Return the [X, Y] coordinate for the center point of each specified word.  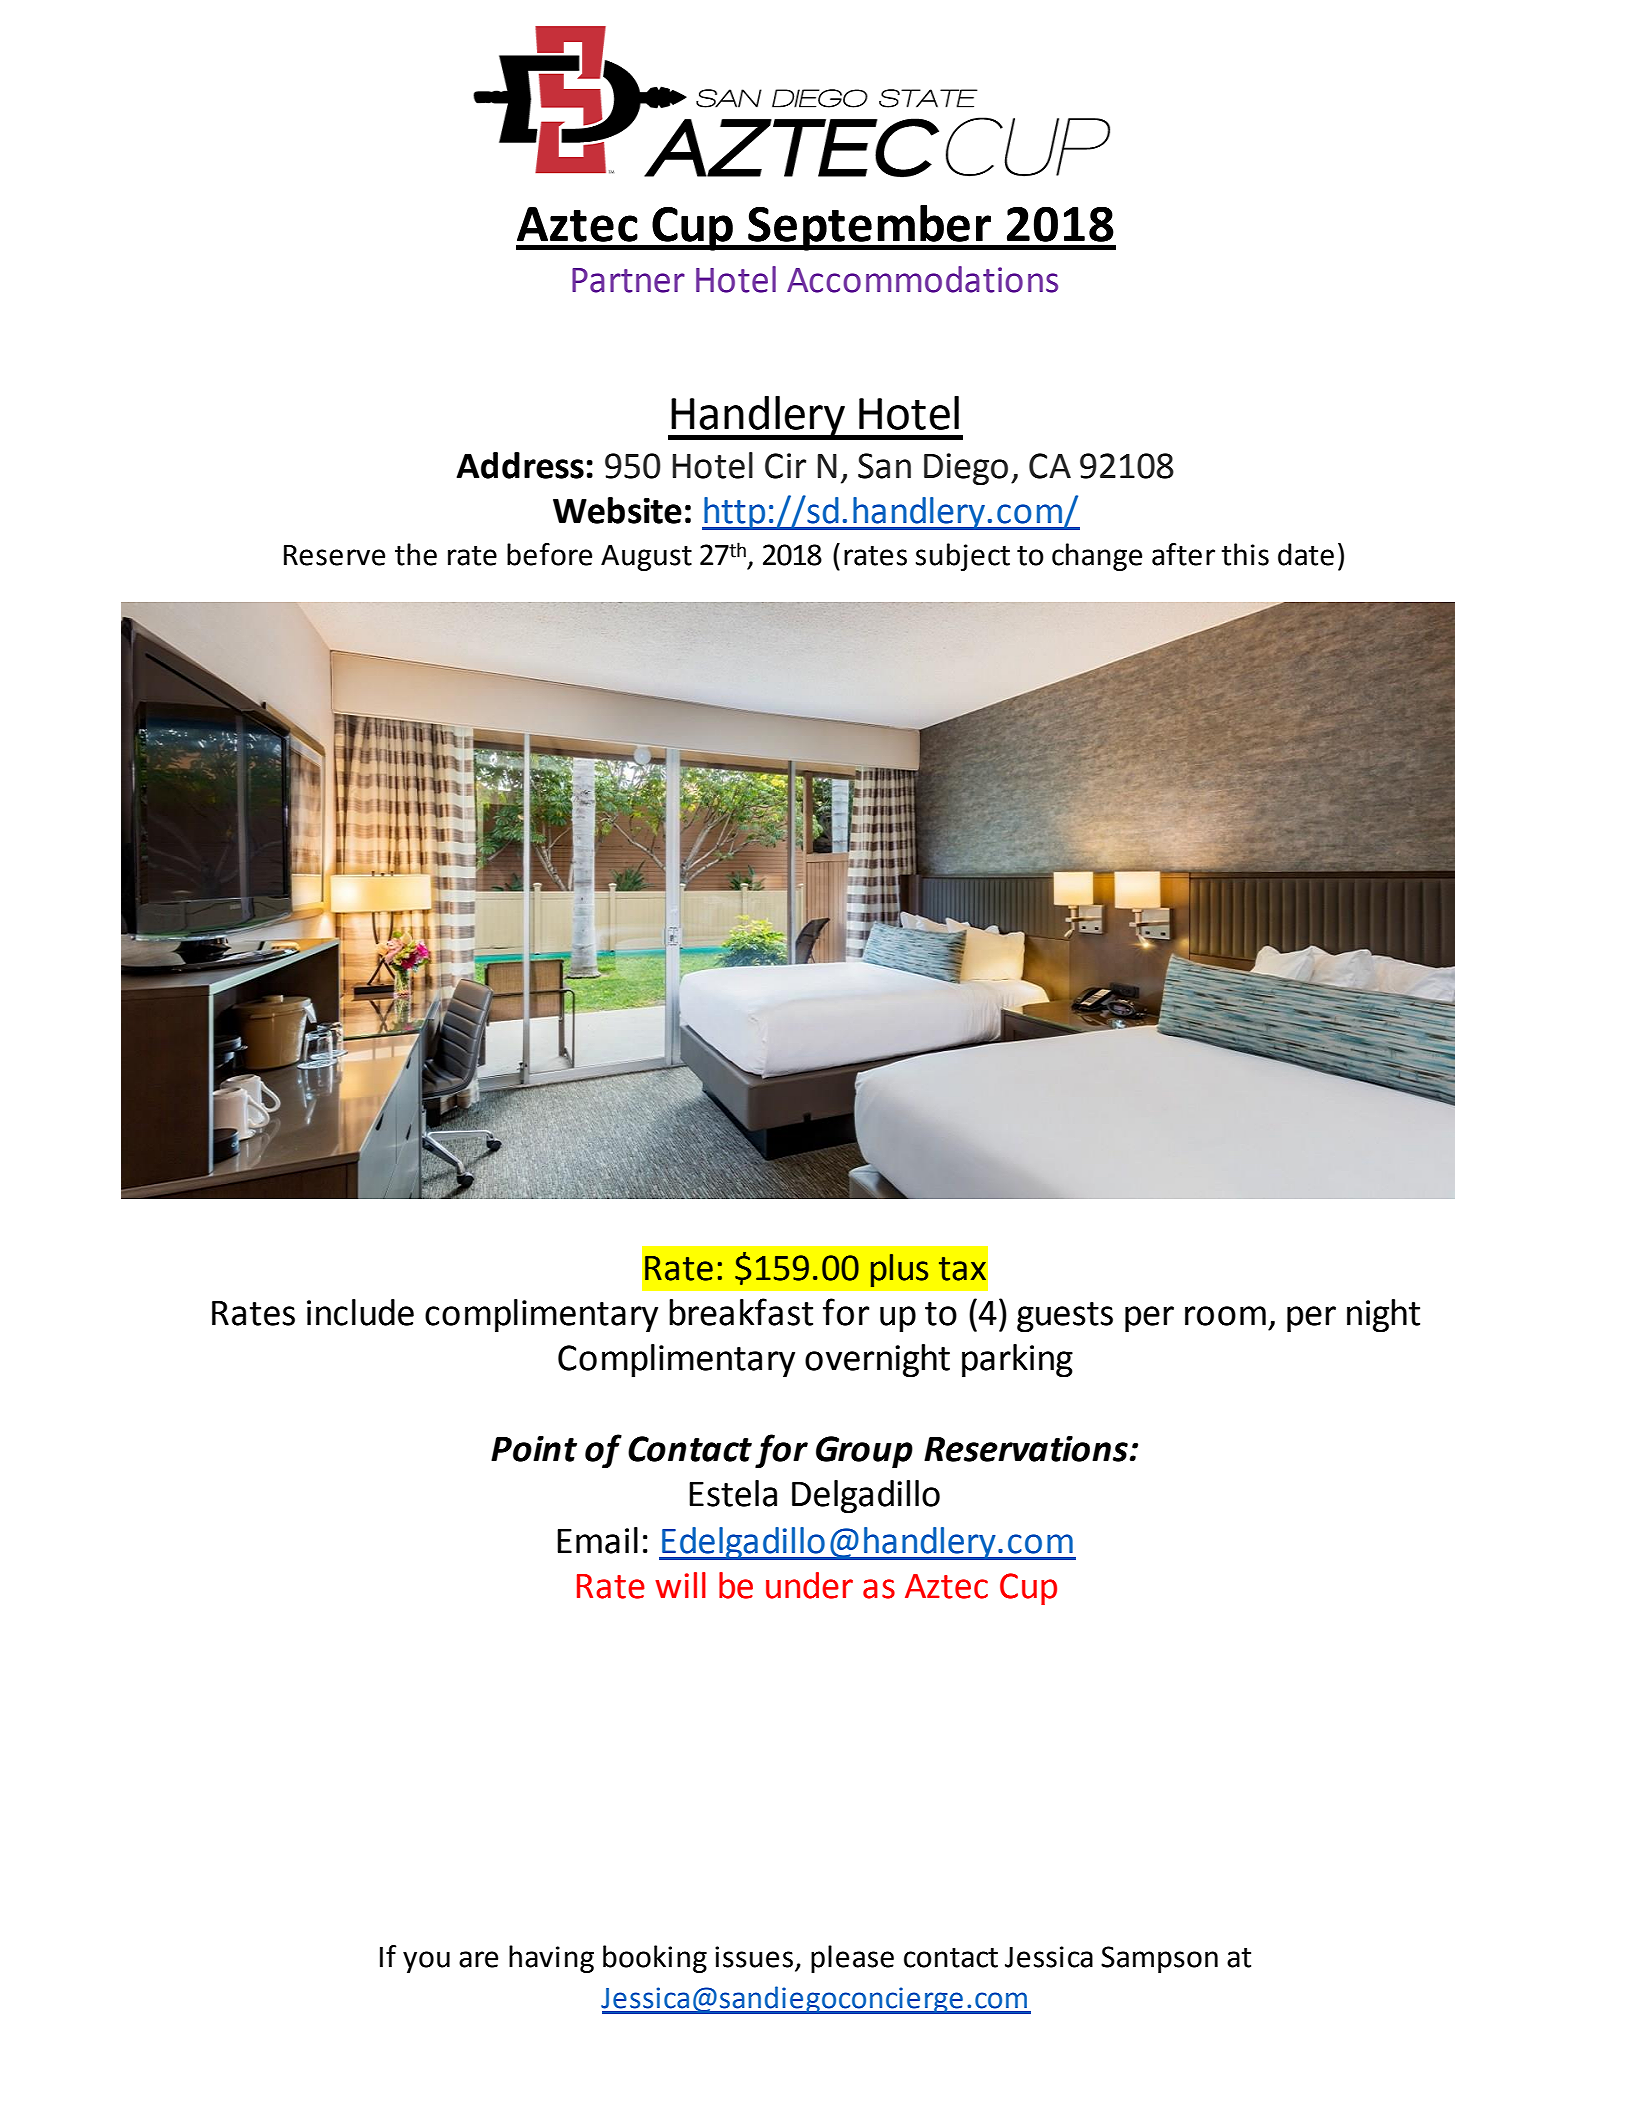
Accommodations [922, 279]
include [360, 1312]
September [869, 228]
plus [899, 1270]
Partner [628, 280]
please [852, 1959]
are [478, 1959]
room [1225, 1316]
